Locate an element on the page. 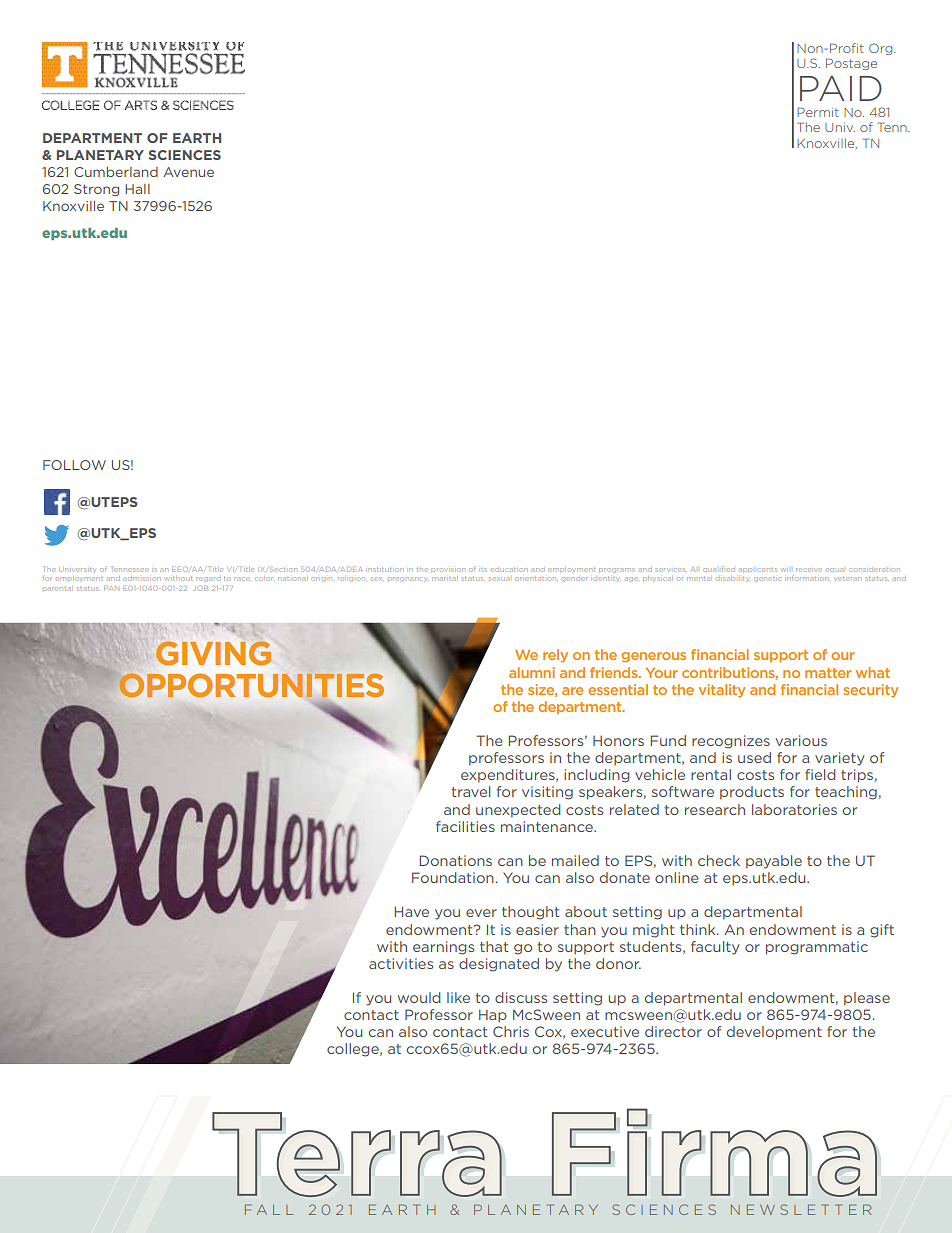 This page has height=1233, width=952. SCIENCES is located at coordinates (184, 155).
